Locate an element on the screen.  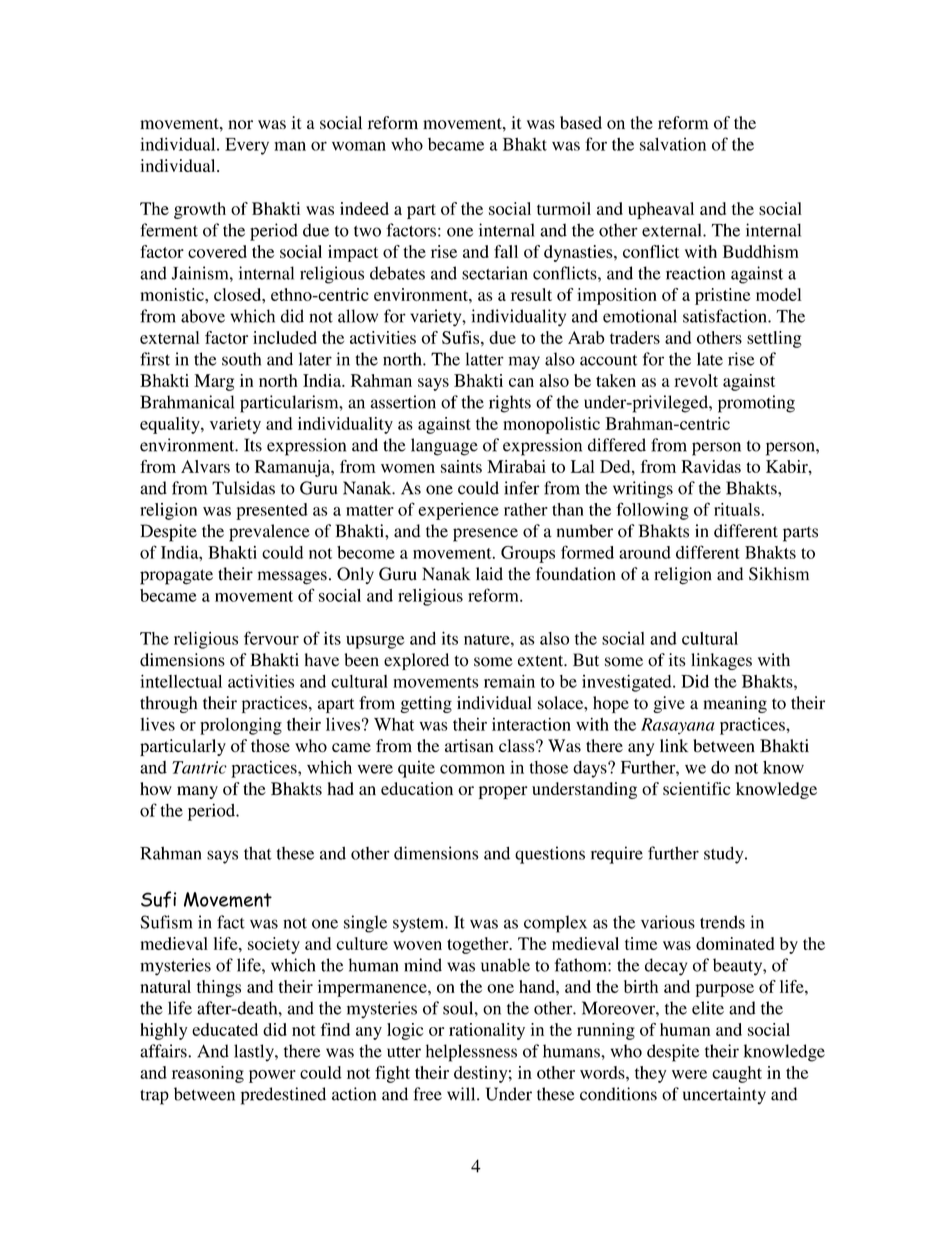
salvation is located at coordinates (673, 144).
